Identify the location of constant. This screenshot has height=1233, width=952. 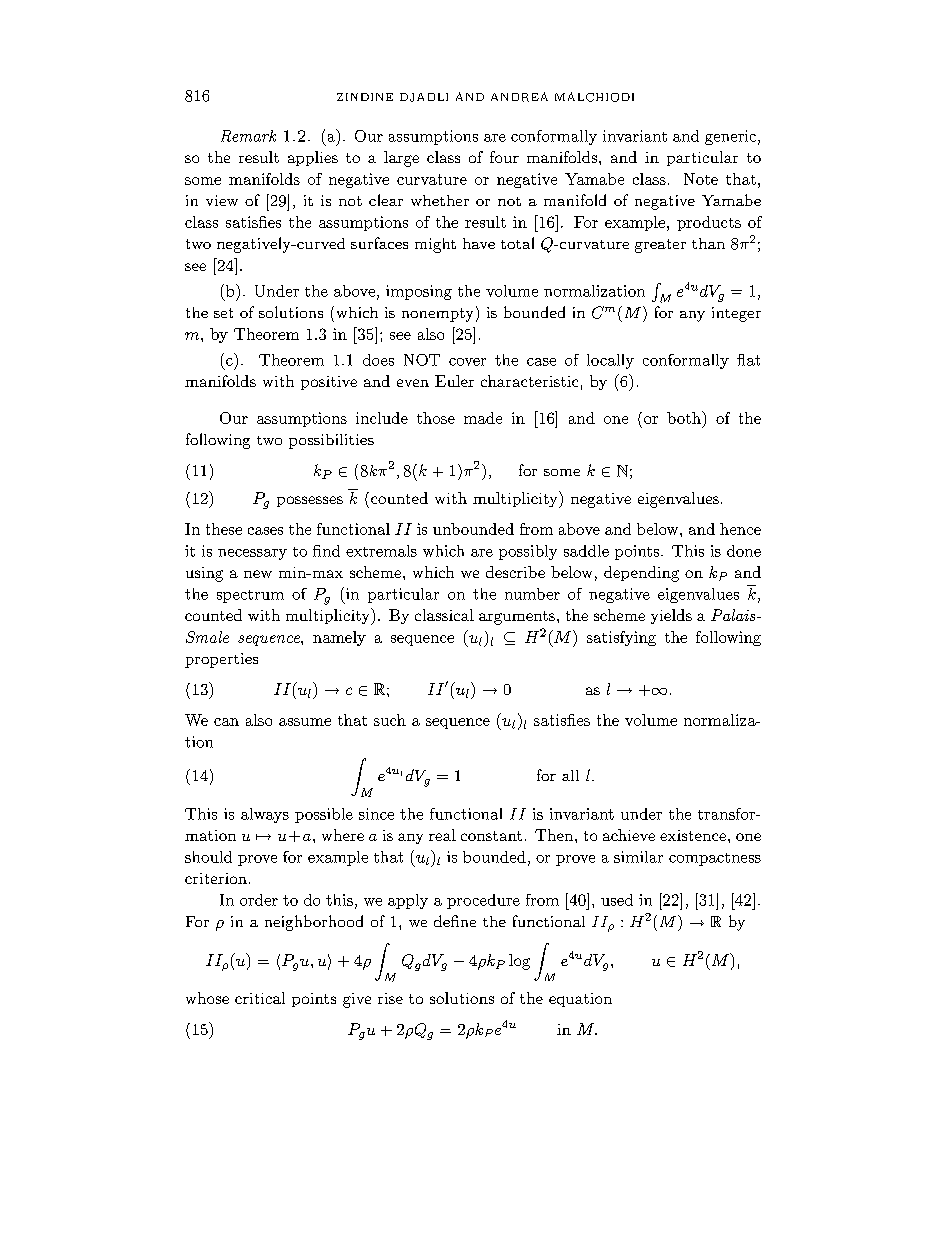
(491, 836).
